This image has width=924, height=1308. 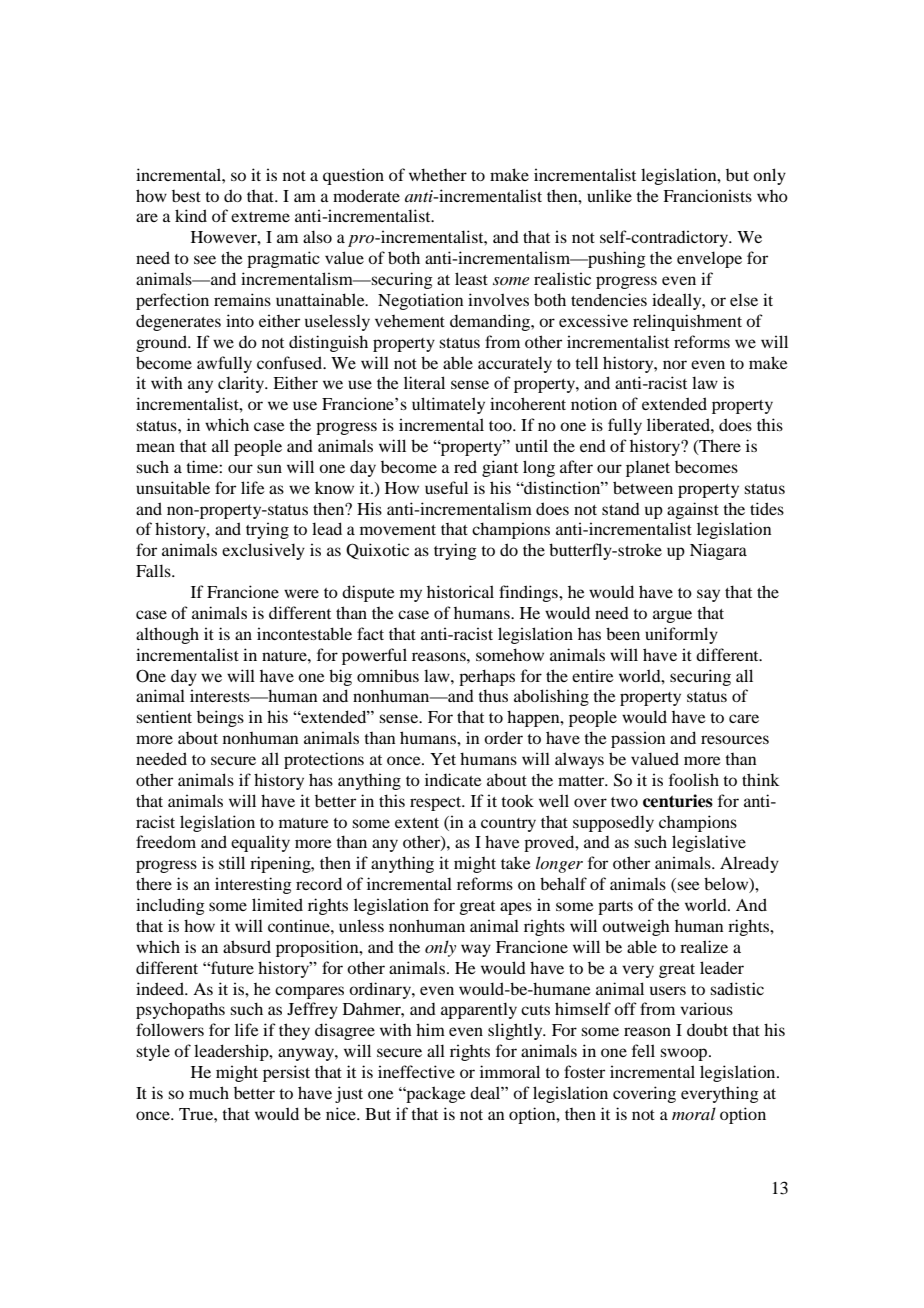 What do you see at coordinates (487, 677) in the image?
I see `perhaps` at bounding box center [487, 677].
